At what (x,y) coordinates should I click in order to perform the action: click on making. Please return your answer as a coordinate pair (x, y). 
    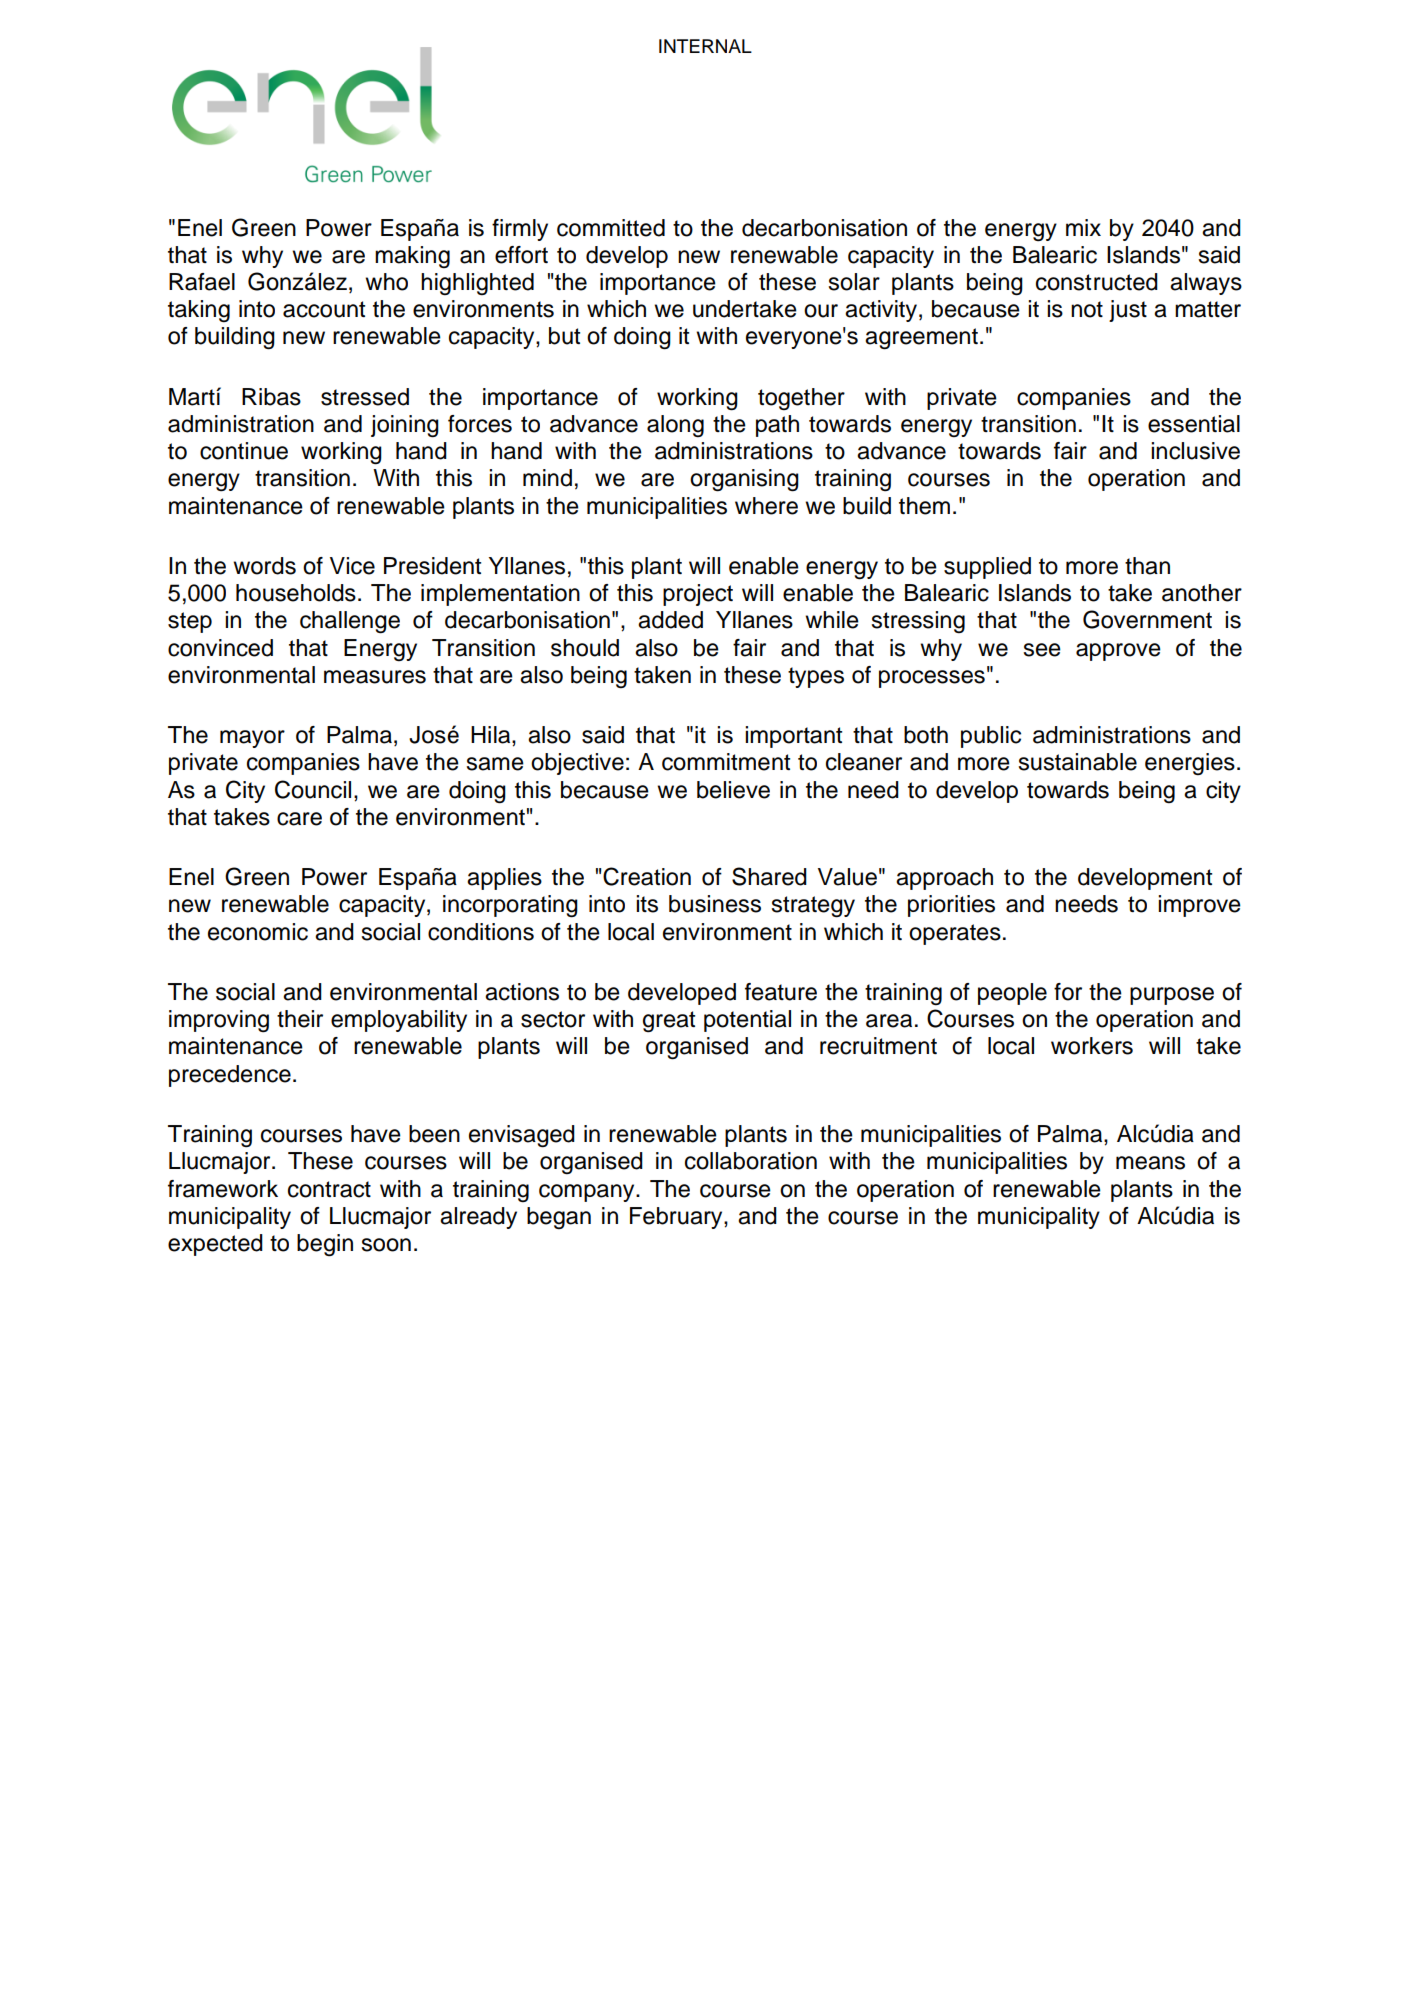
    Looking at the image, I should click on (412, 257).
